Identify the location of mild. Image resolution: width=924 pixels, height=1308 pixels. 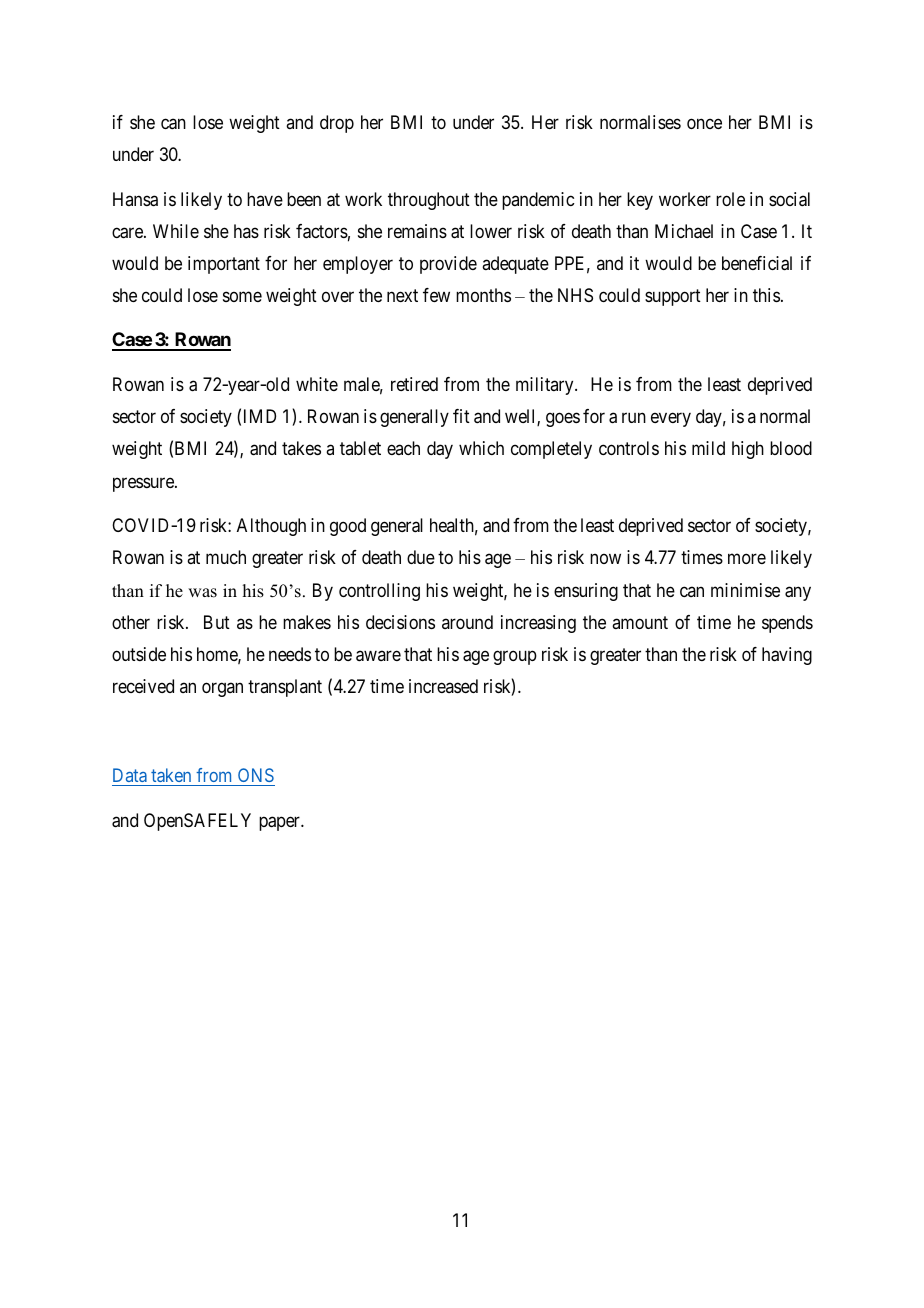
(708, 448).
